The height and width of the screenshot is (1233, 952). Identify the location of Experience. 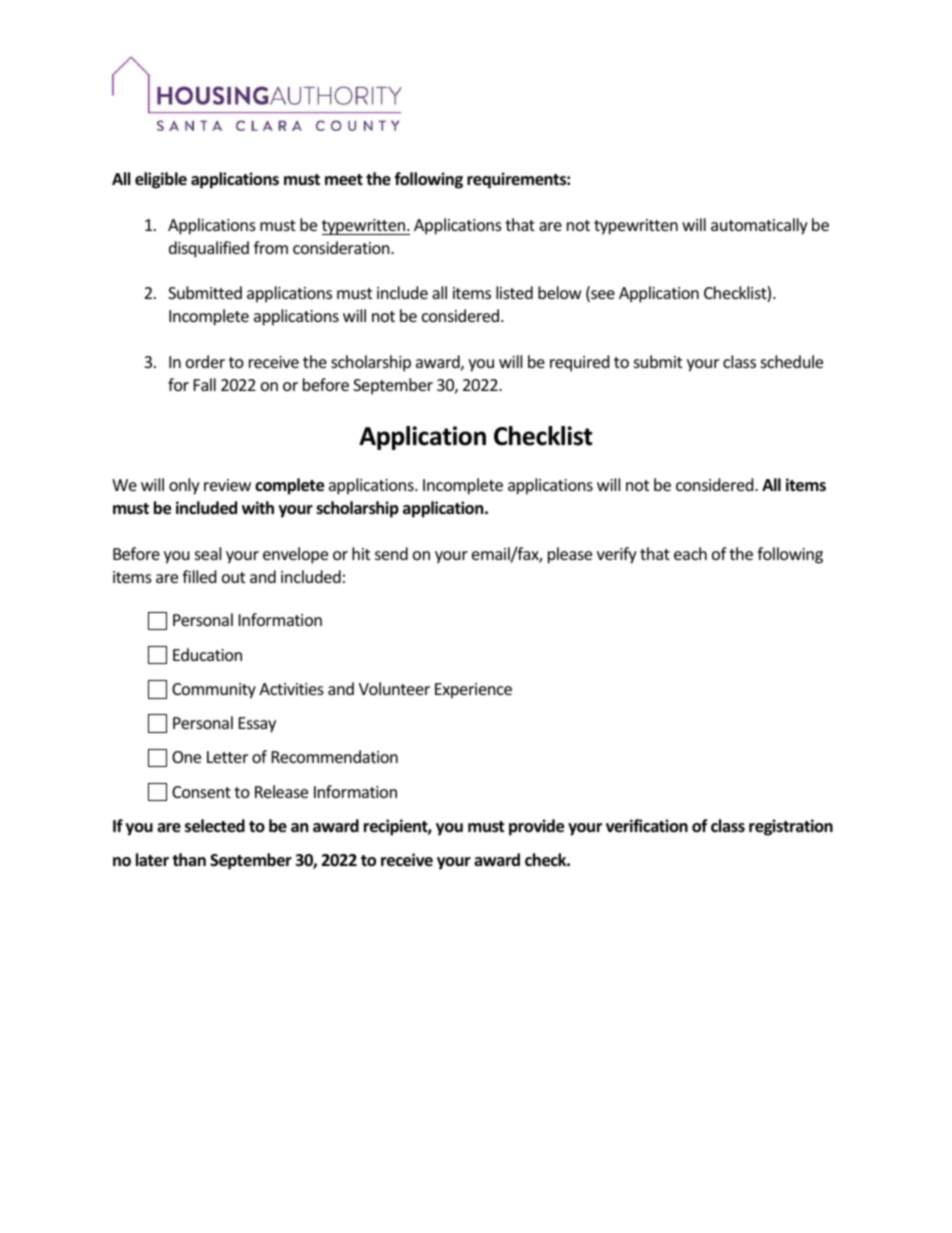
(473, 691).
